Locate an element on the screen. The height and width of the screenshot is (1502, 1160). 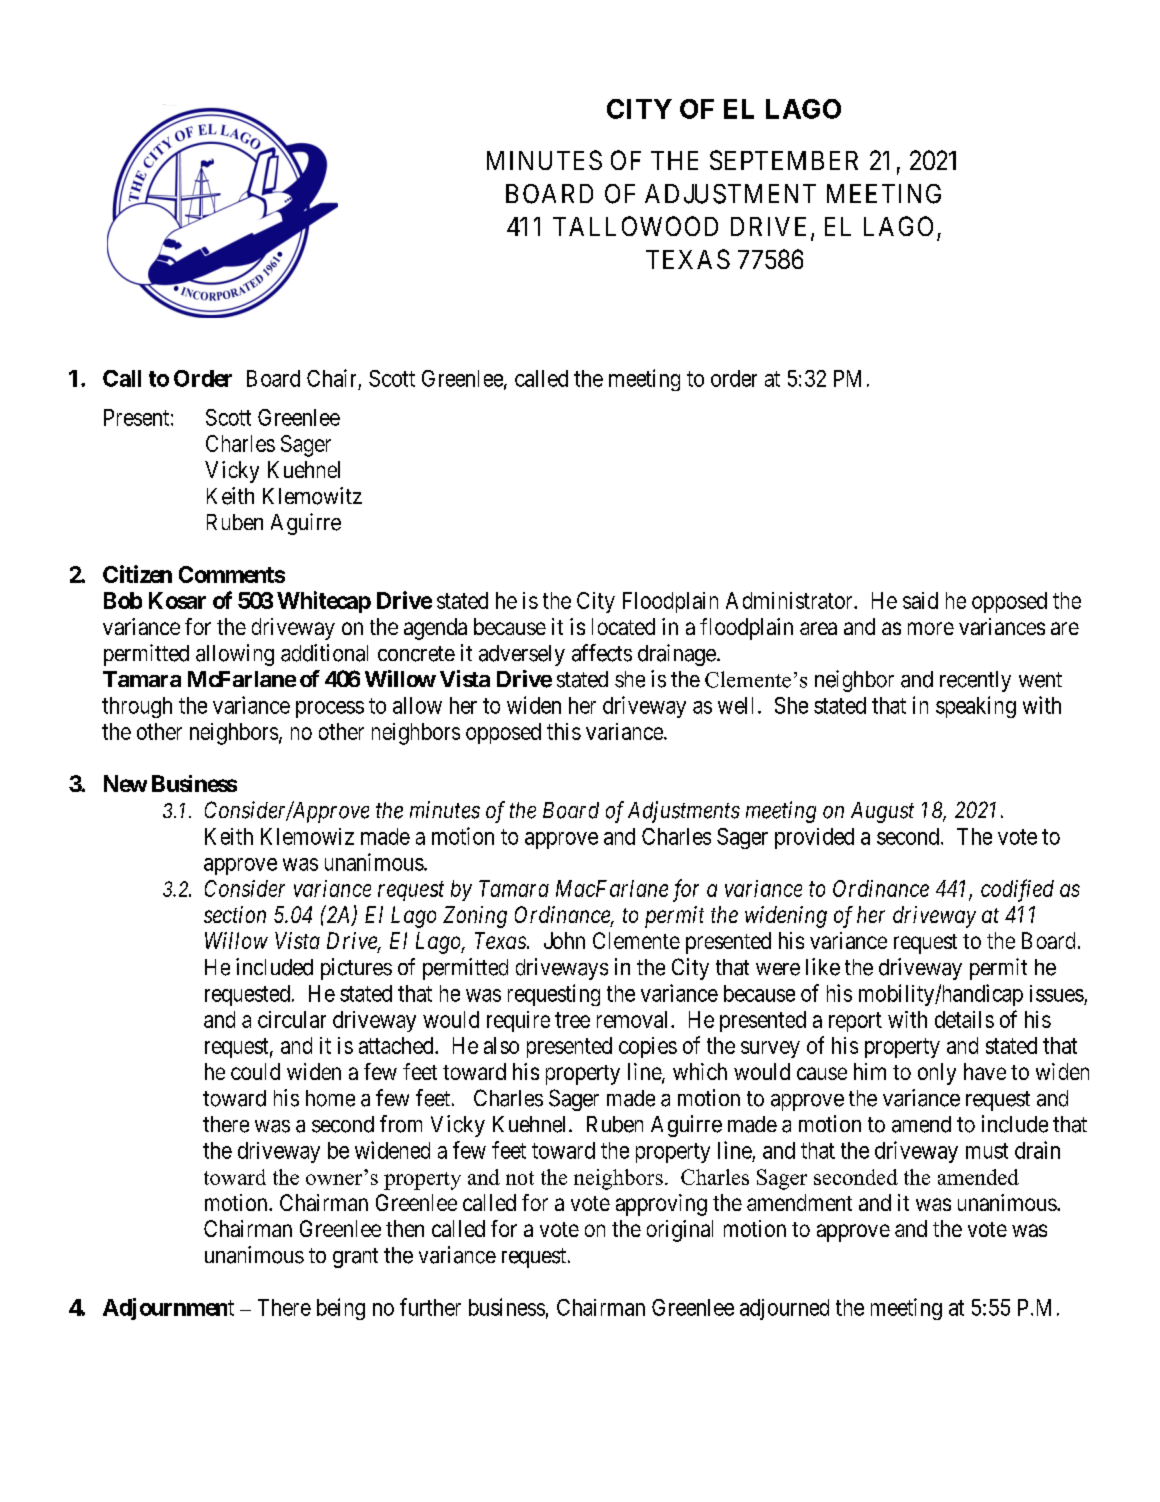
Administrator is located at coordinates (790, 600).
